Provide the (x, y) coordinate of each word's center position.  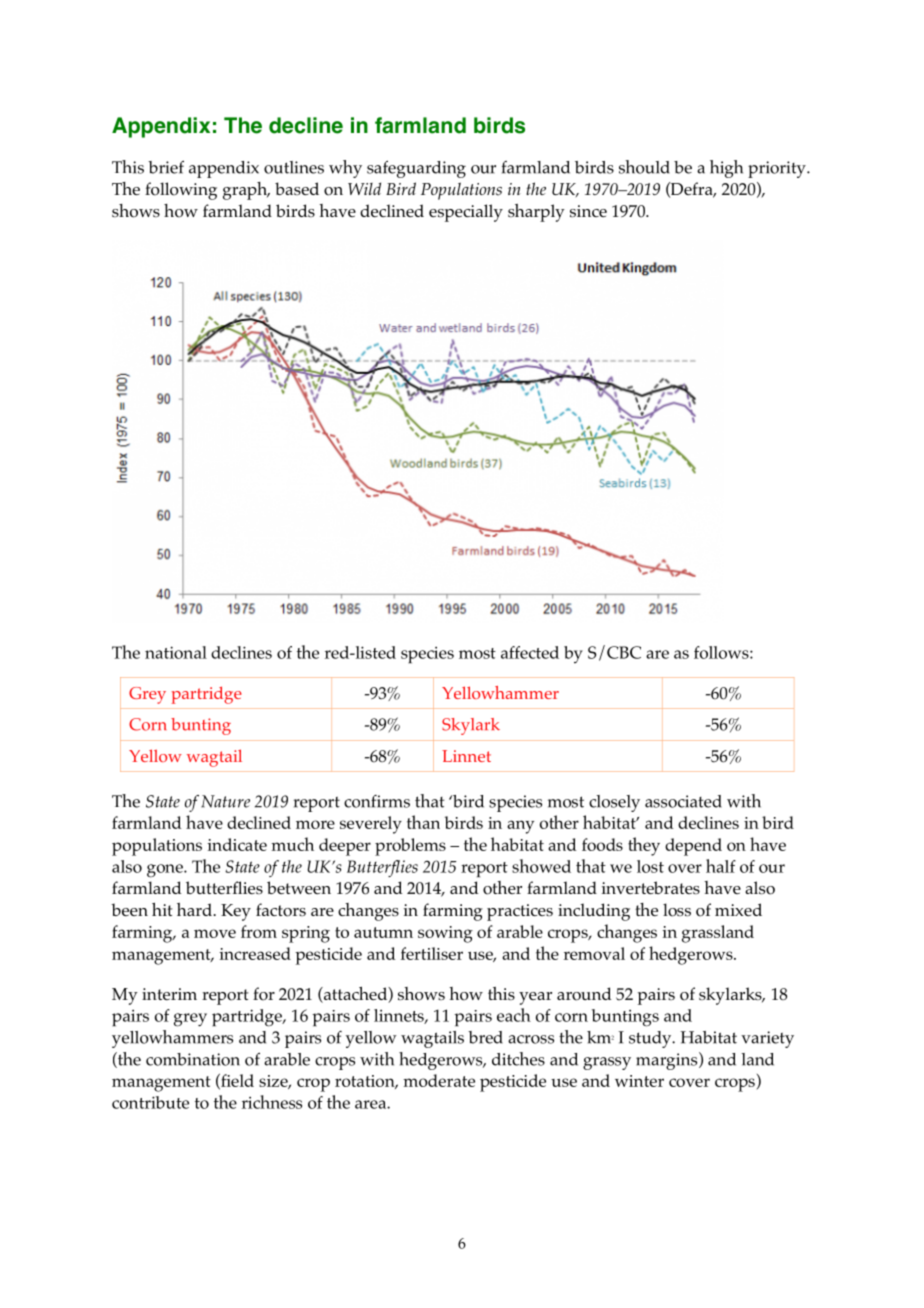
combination (193, 1059)
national (176, 652)
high (726, 169)
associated (683, 801)
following (181, 191)
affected (530, 652)
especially (466, 213)
